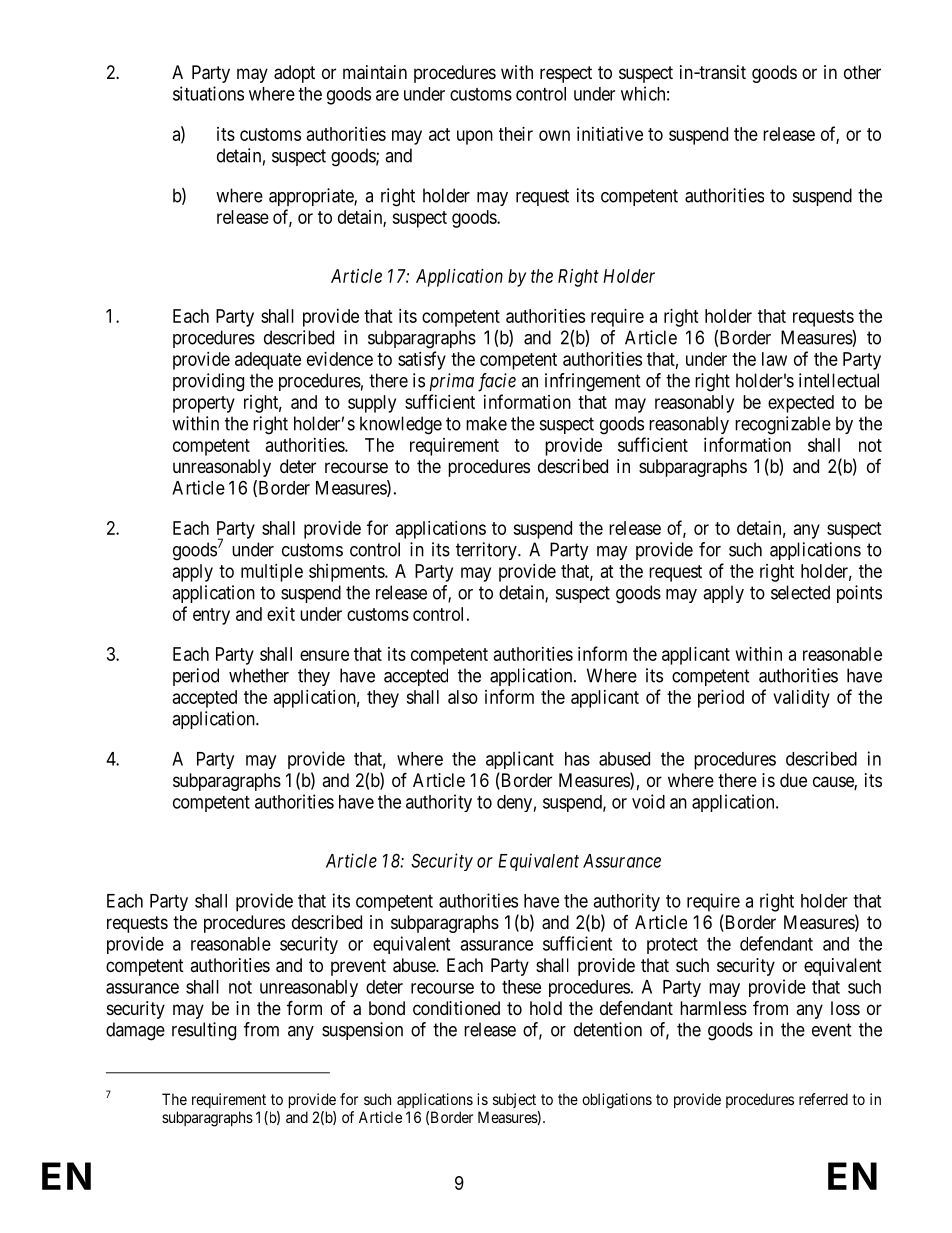  Describe the element at coordinates (783, 425) in the screenshot. I see `recognizable` at that location.
